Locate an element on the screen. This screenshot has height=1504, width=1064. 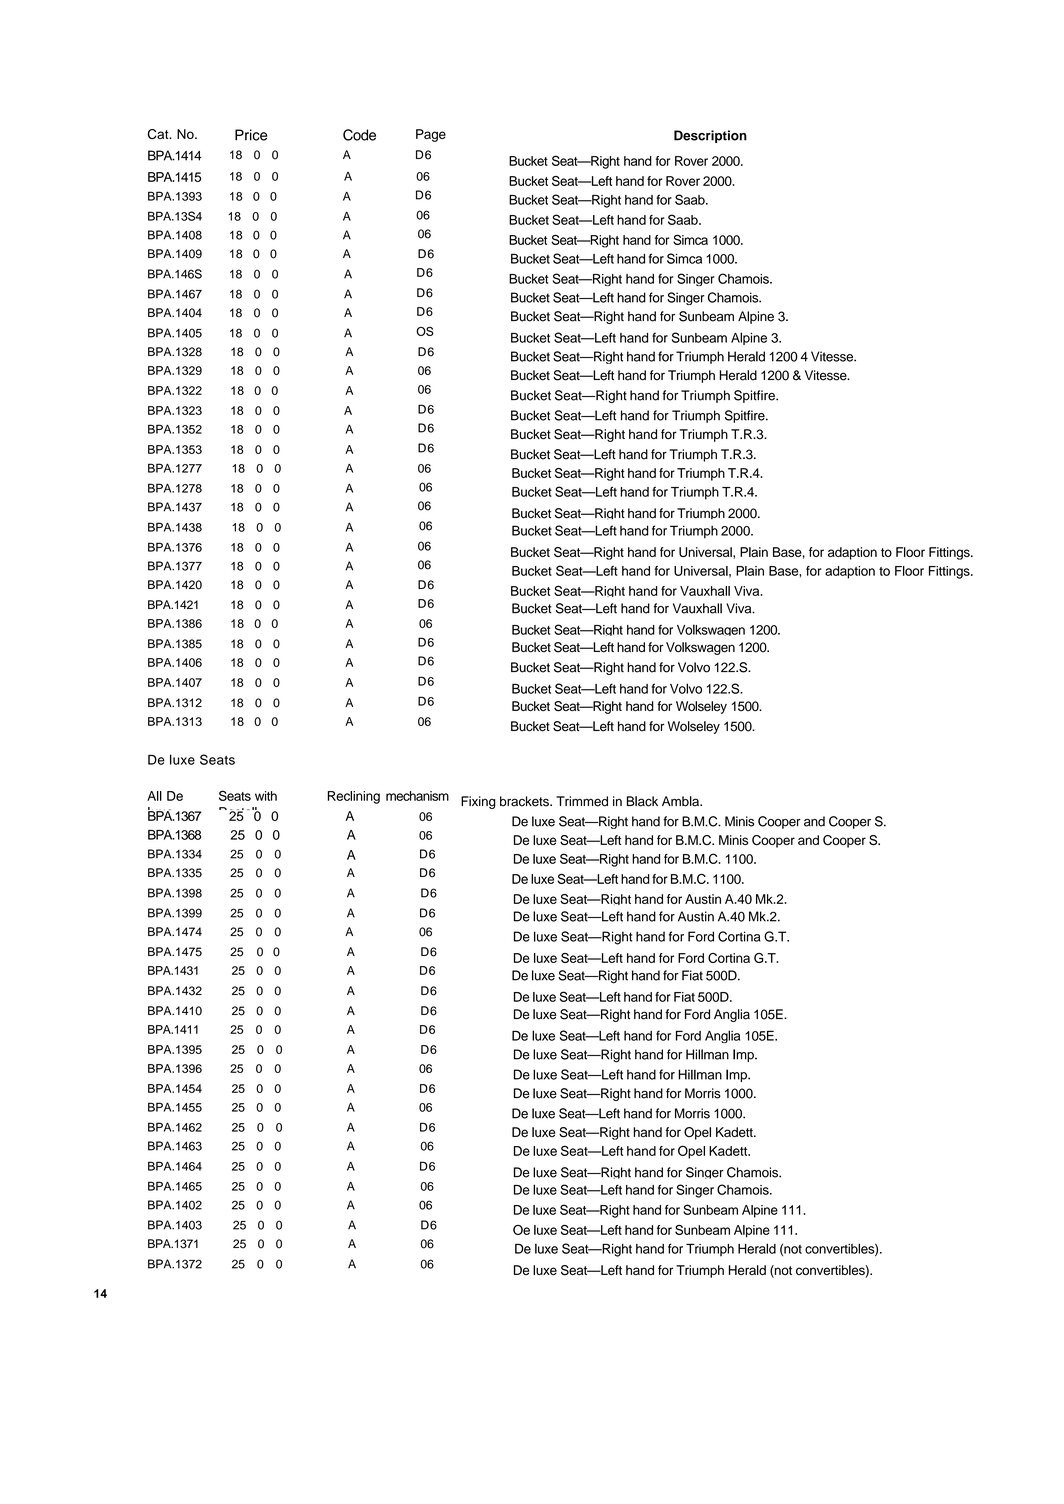
Page is located at coordinates (431, 135).
